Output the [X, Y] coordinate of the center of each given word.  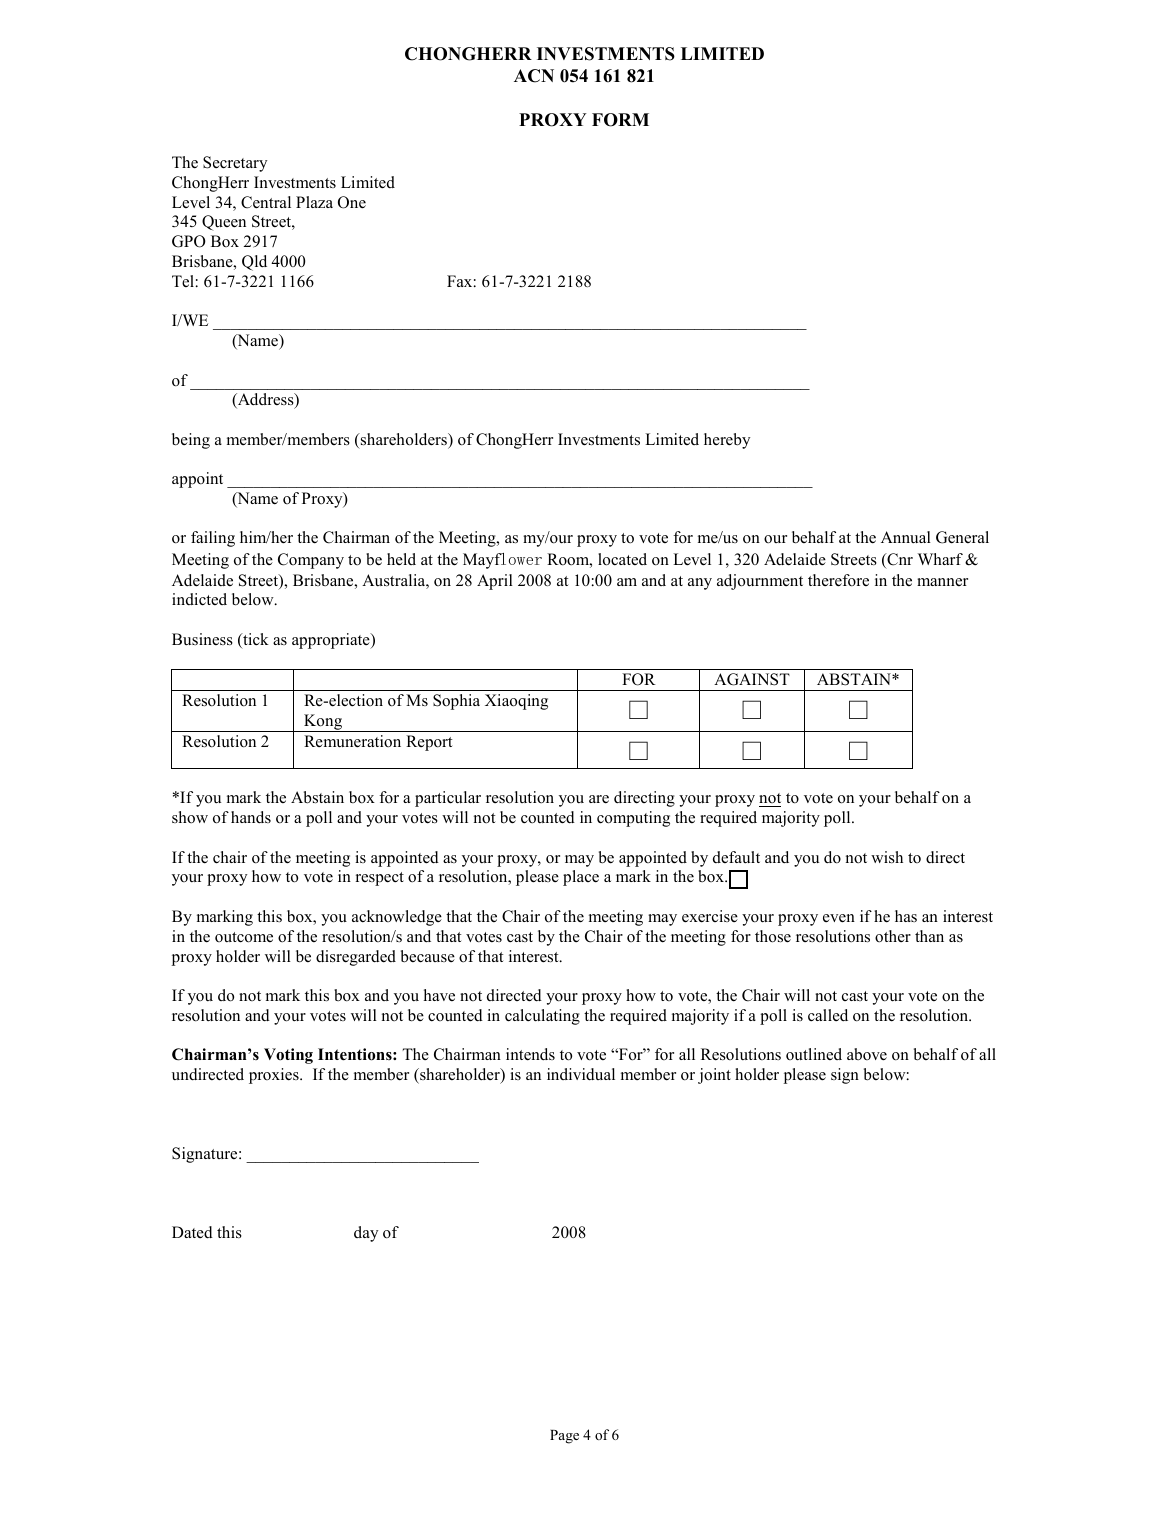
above [867, 1054]
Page [564, 1437]
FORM [620, 120]
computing [633, 819]
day [366, 1234]
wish [887, 857]
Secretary [235, 164]
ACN [534, 76]
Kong [323, 723]
